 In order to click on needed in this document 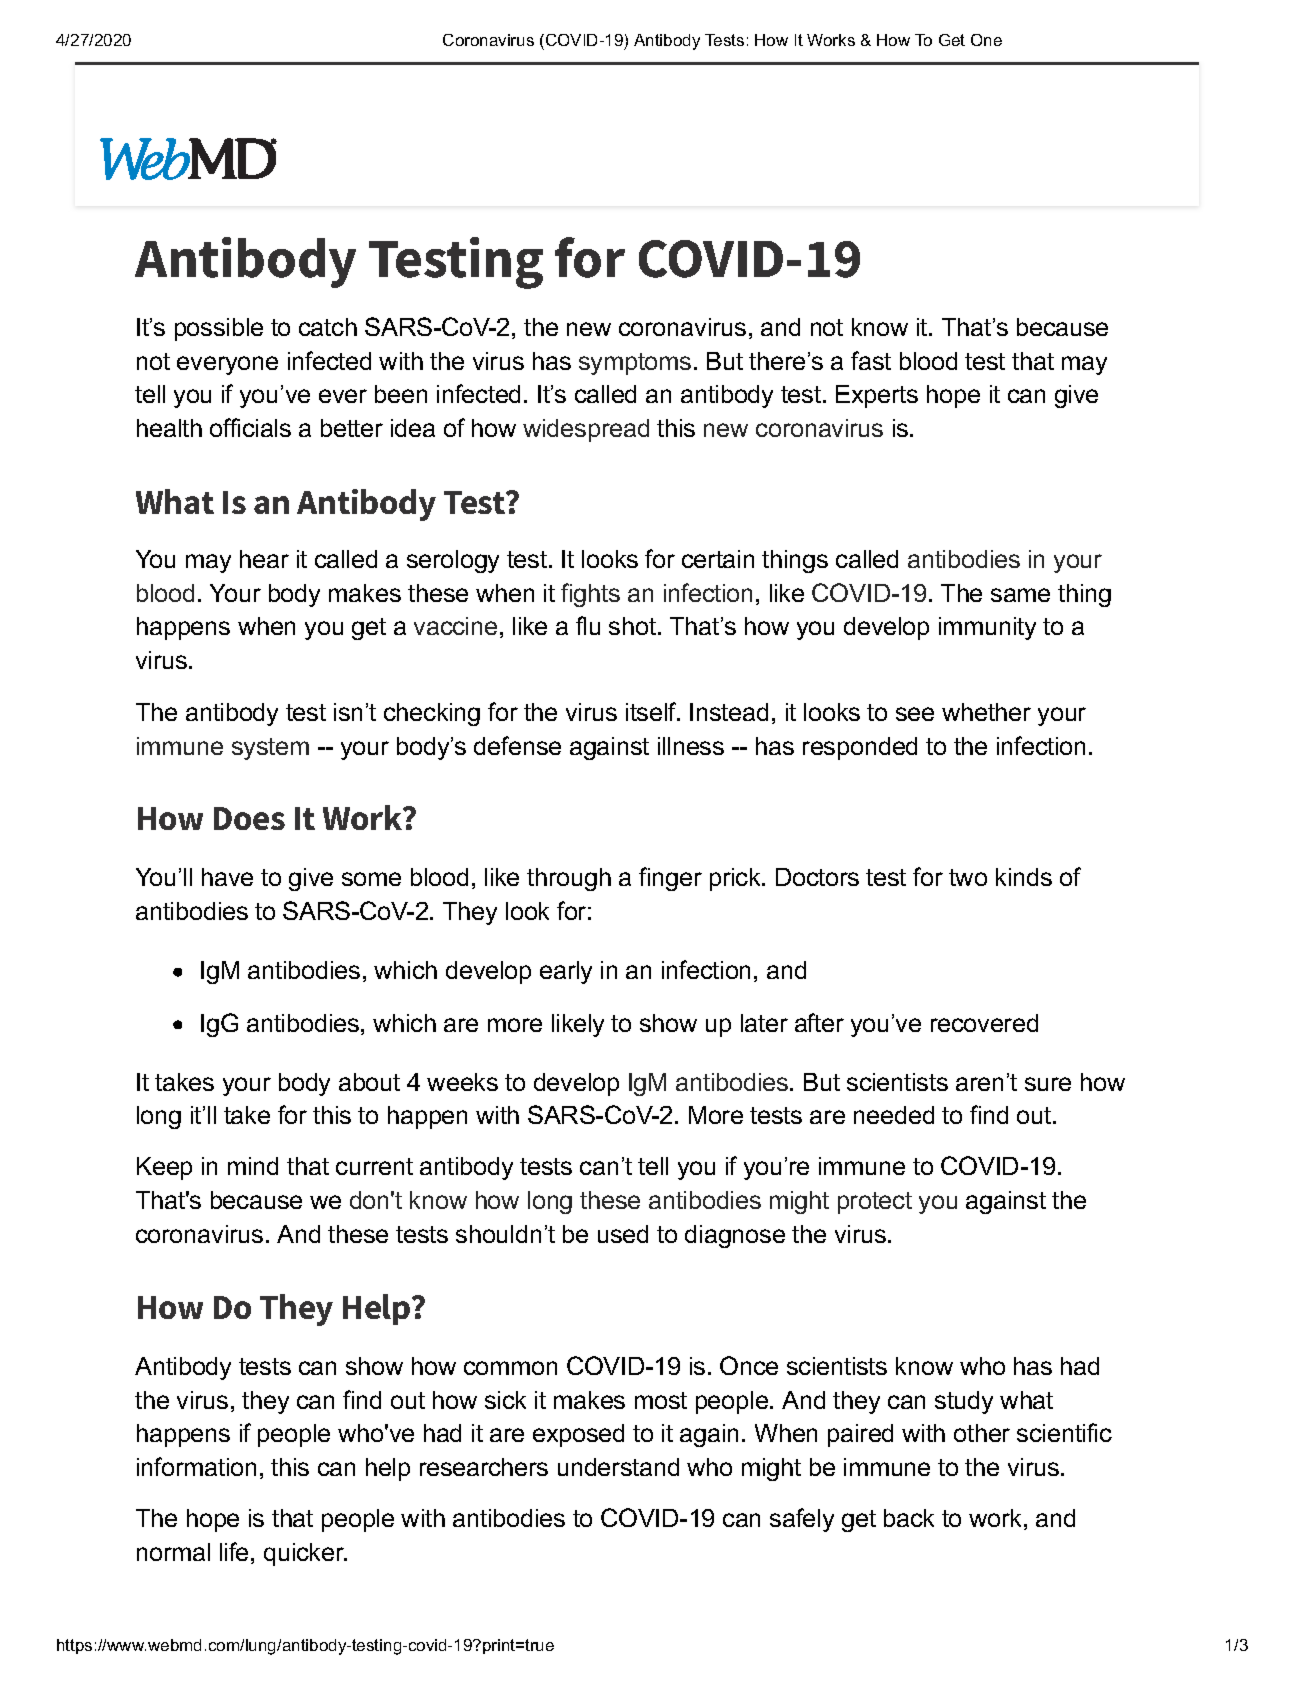, I will do `click(894, 1115)`.
